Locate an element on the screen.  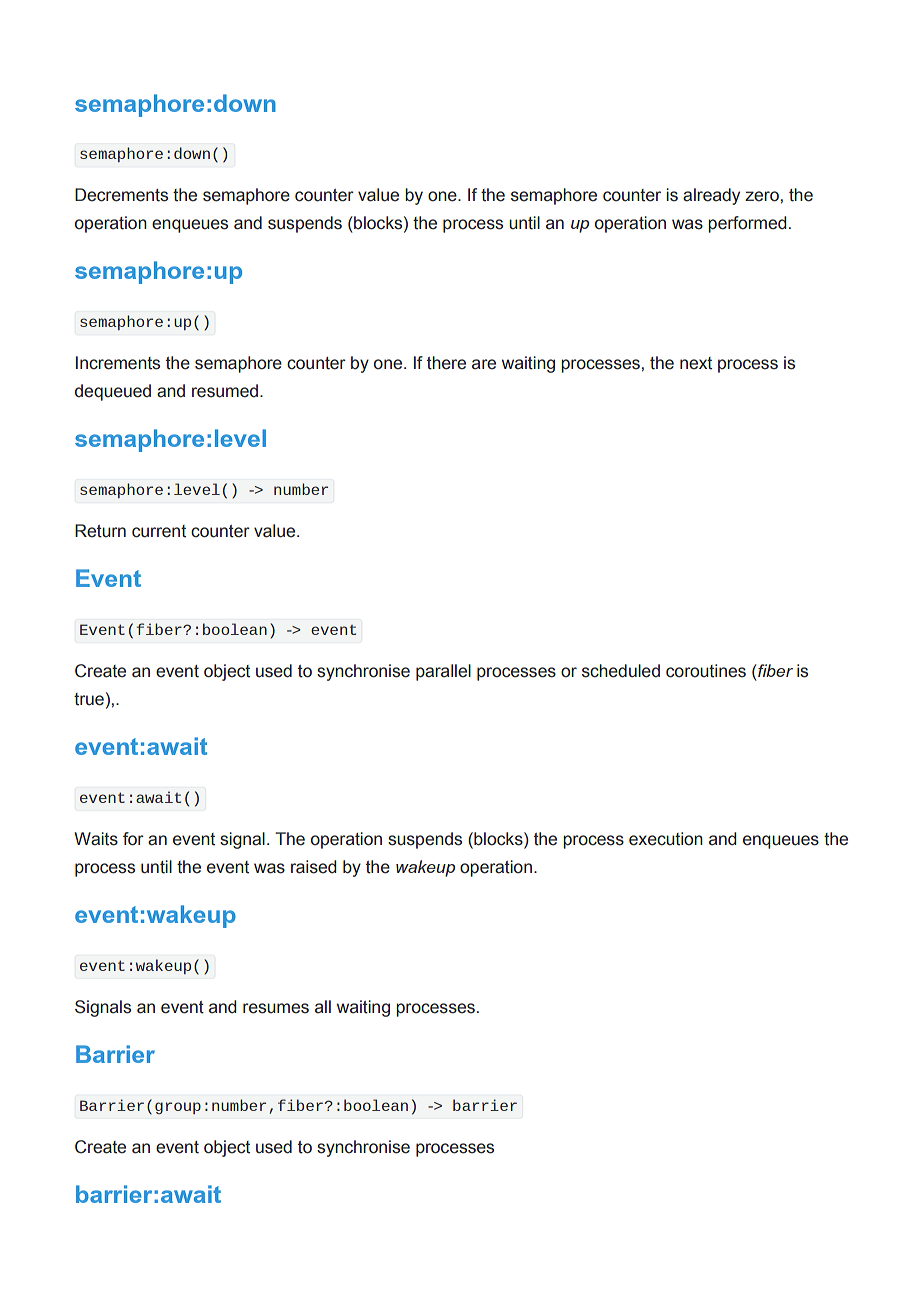
resumes is located at coordinates (276, 1008).
